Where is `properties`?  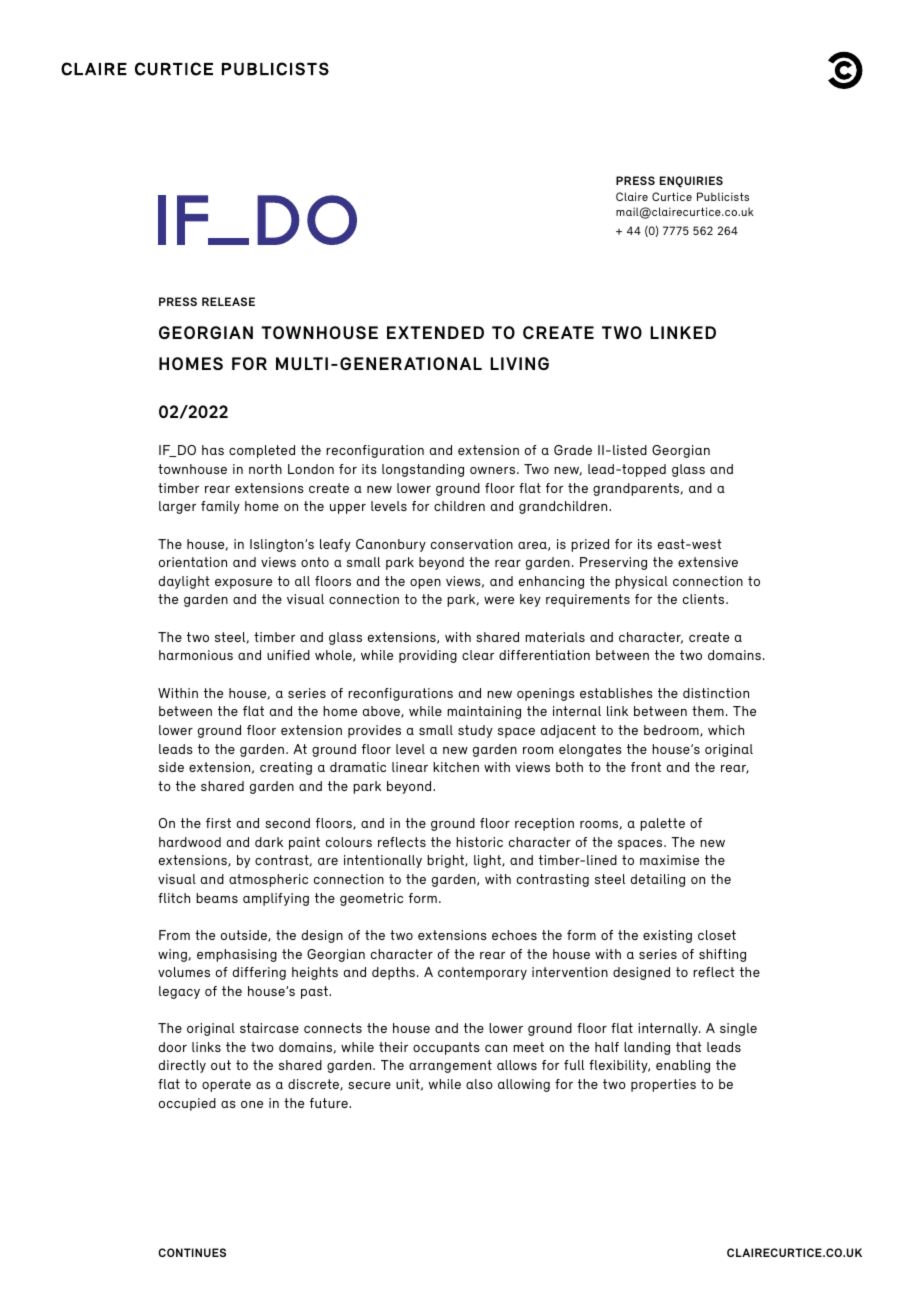
properties is located at coordinates (663, 1085).
